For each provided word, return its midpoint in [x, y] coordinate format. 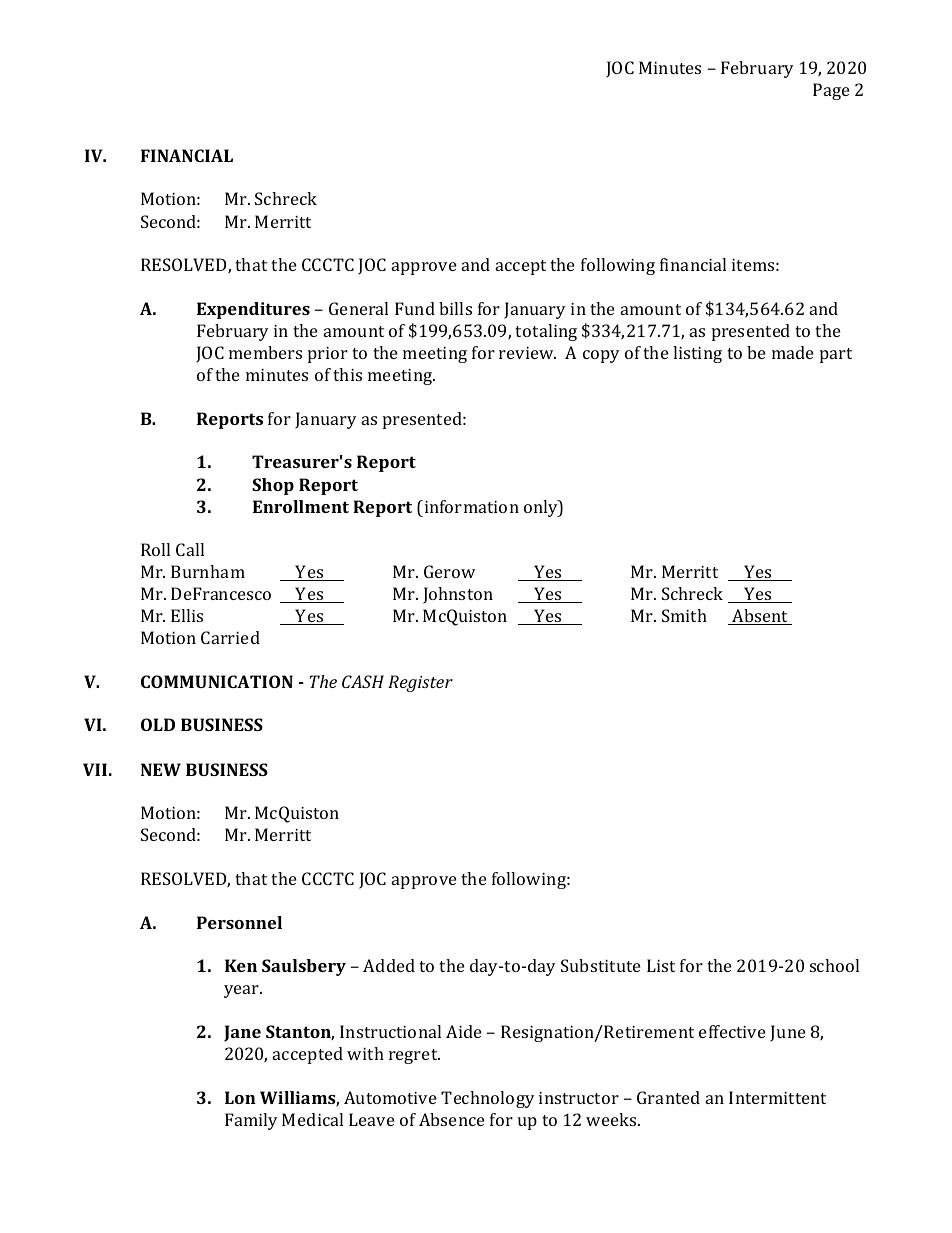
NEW [161, 769]
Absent [760, 617]
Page [831, 91]
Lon [240, 1097]
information [470, 506]
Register [420, 683]
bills [455, 308]
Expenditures [253, 310]
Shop [273, 486]
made [792, 352]
